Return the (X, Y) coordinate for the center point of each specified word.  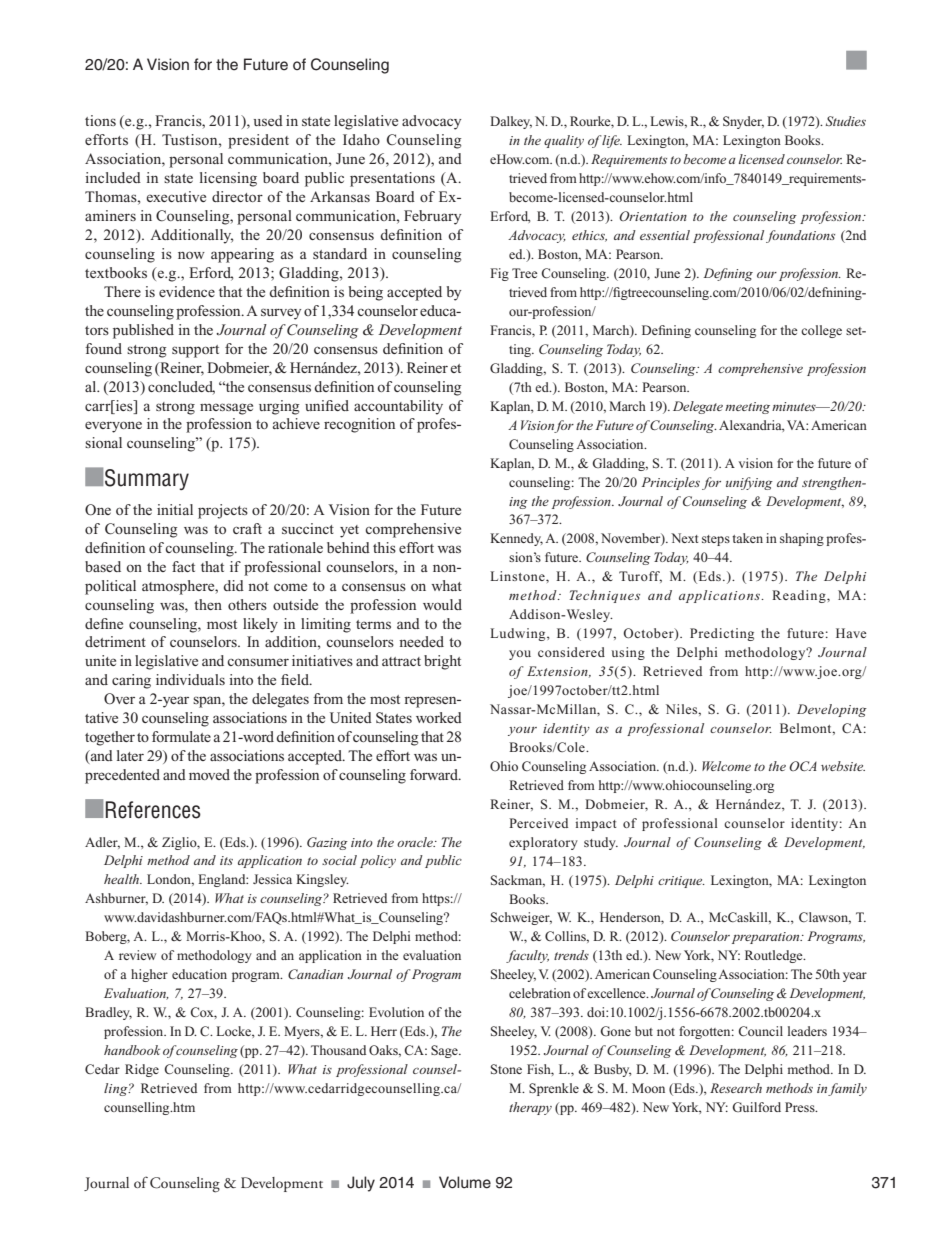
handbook (132, 1050)
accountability (398, 407)
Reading (800, 596)
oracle (416, 842)
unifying (749, 483)
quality (564, 141)
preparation (767, 938)
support (195, 351)
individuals (190, 679)
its (226, 860)
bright (442, 662)
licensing (228, 179)
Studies (846, 121)
